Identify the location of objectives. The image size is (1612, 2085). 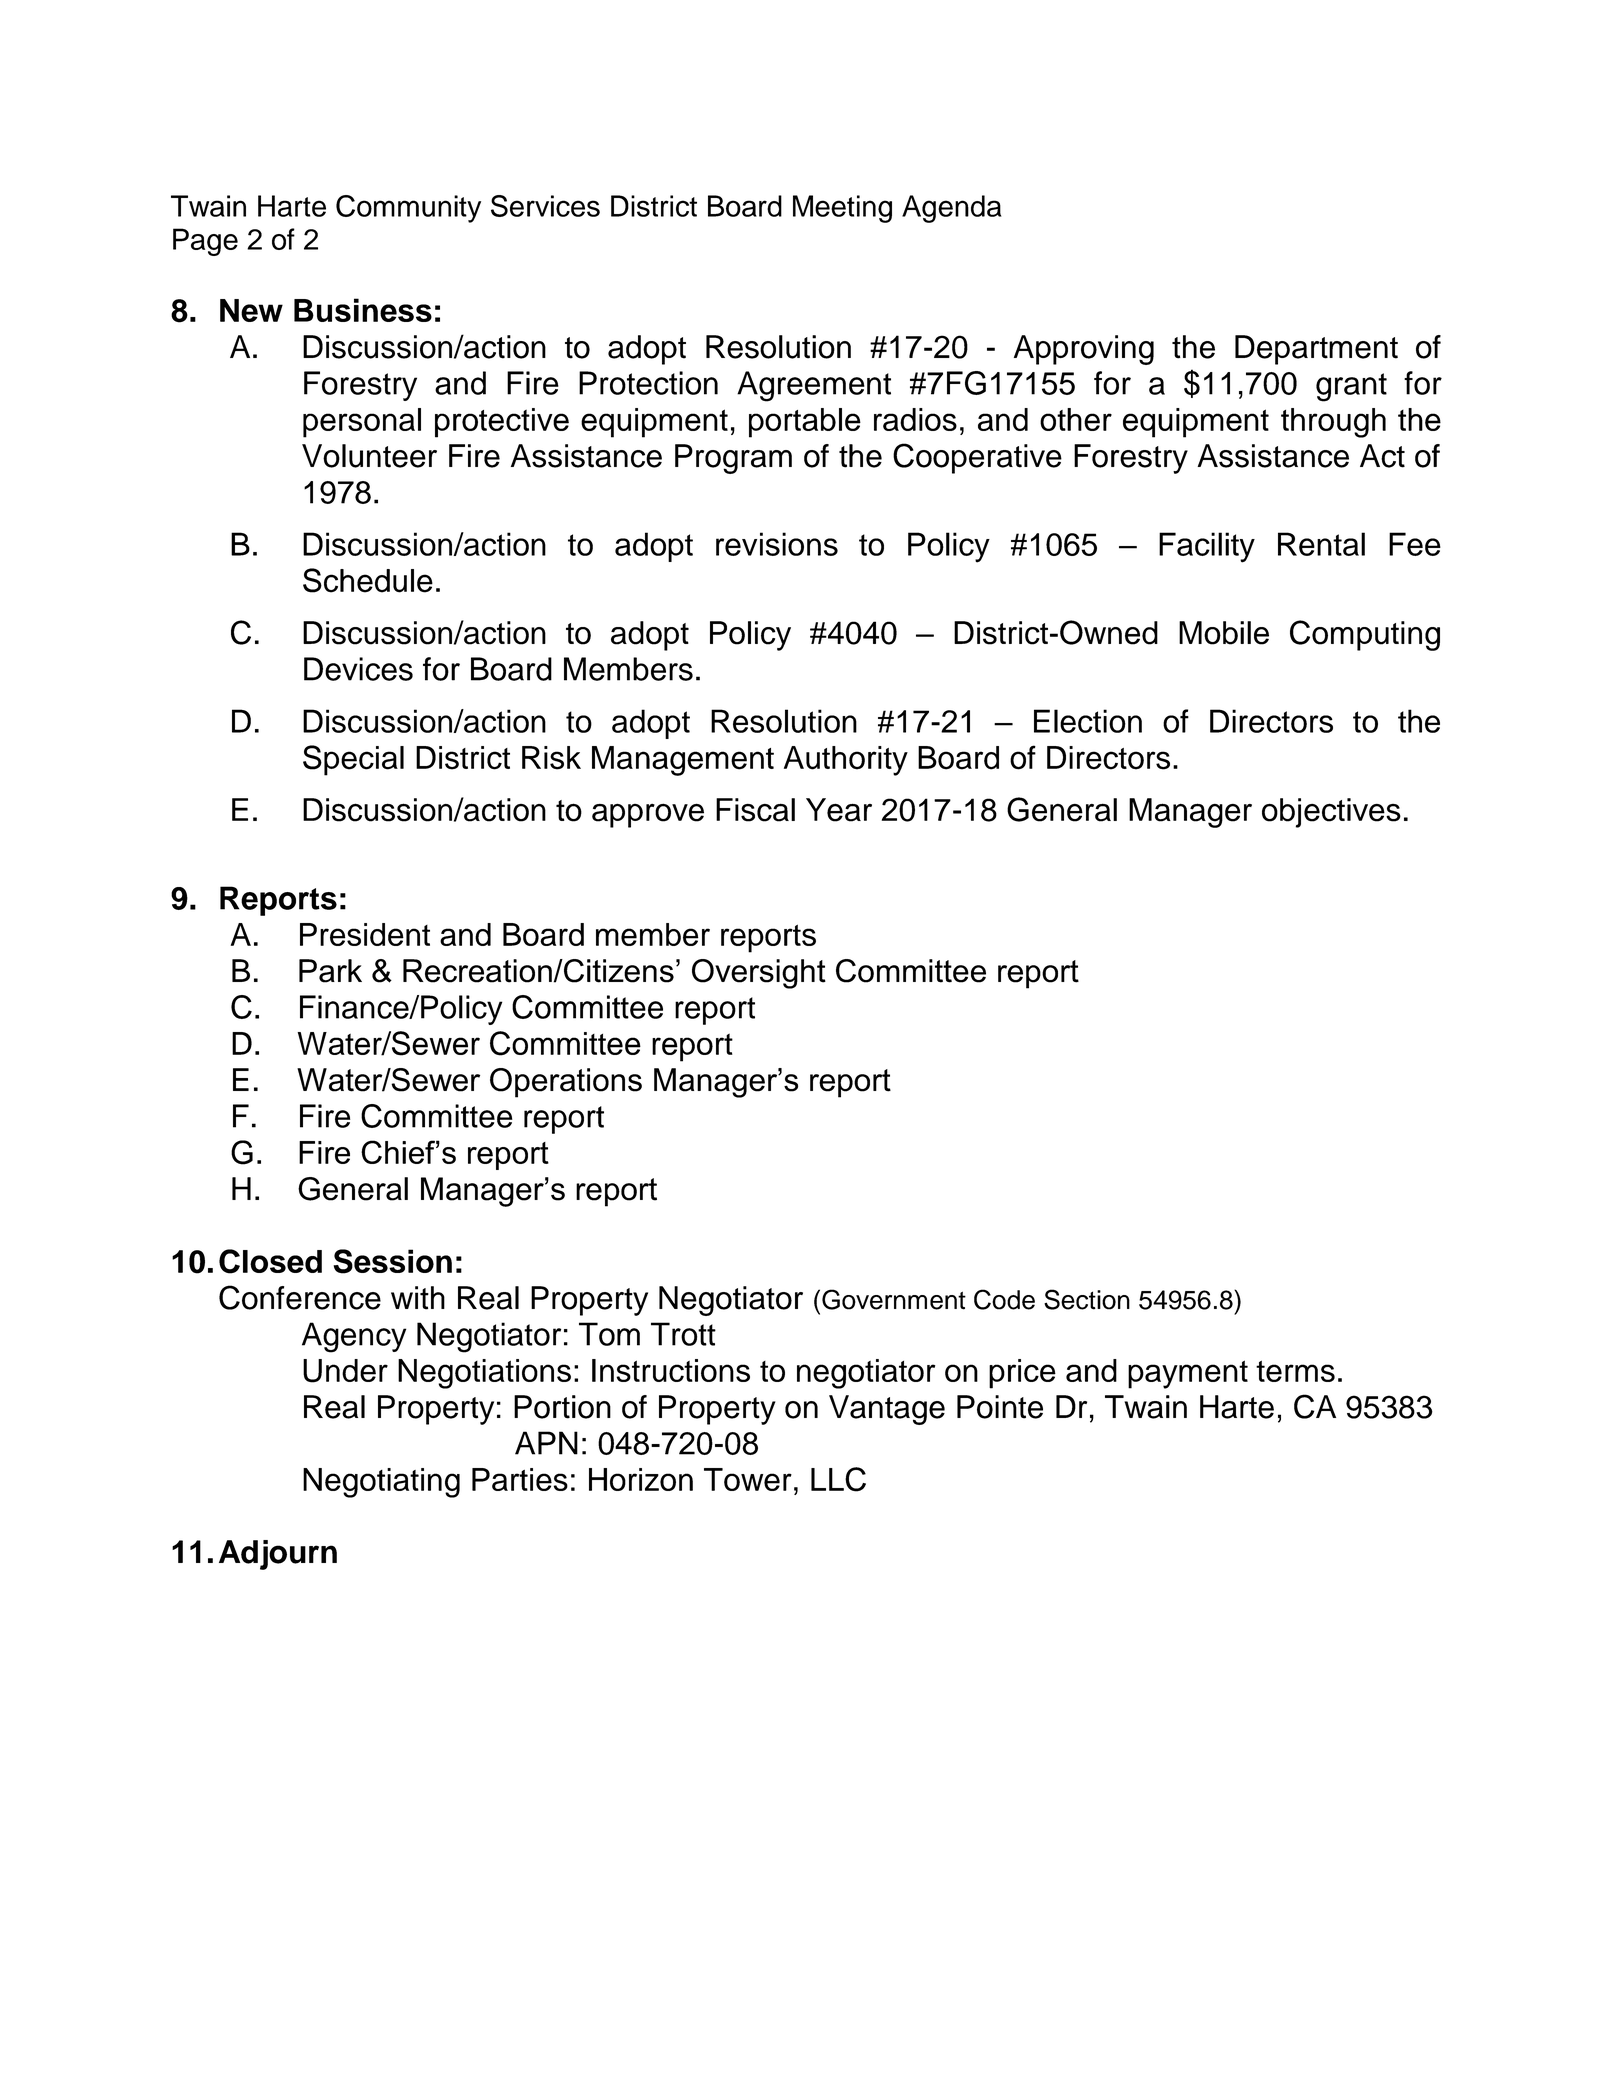
(1331, 813).
